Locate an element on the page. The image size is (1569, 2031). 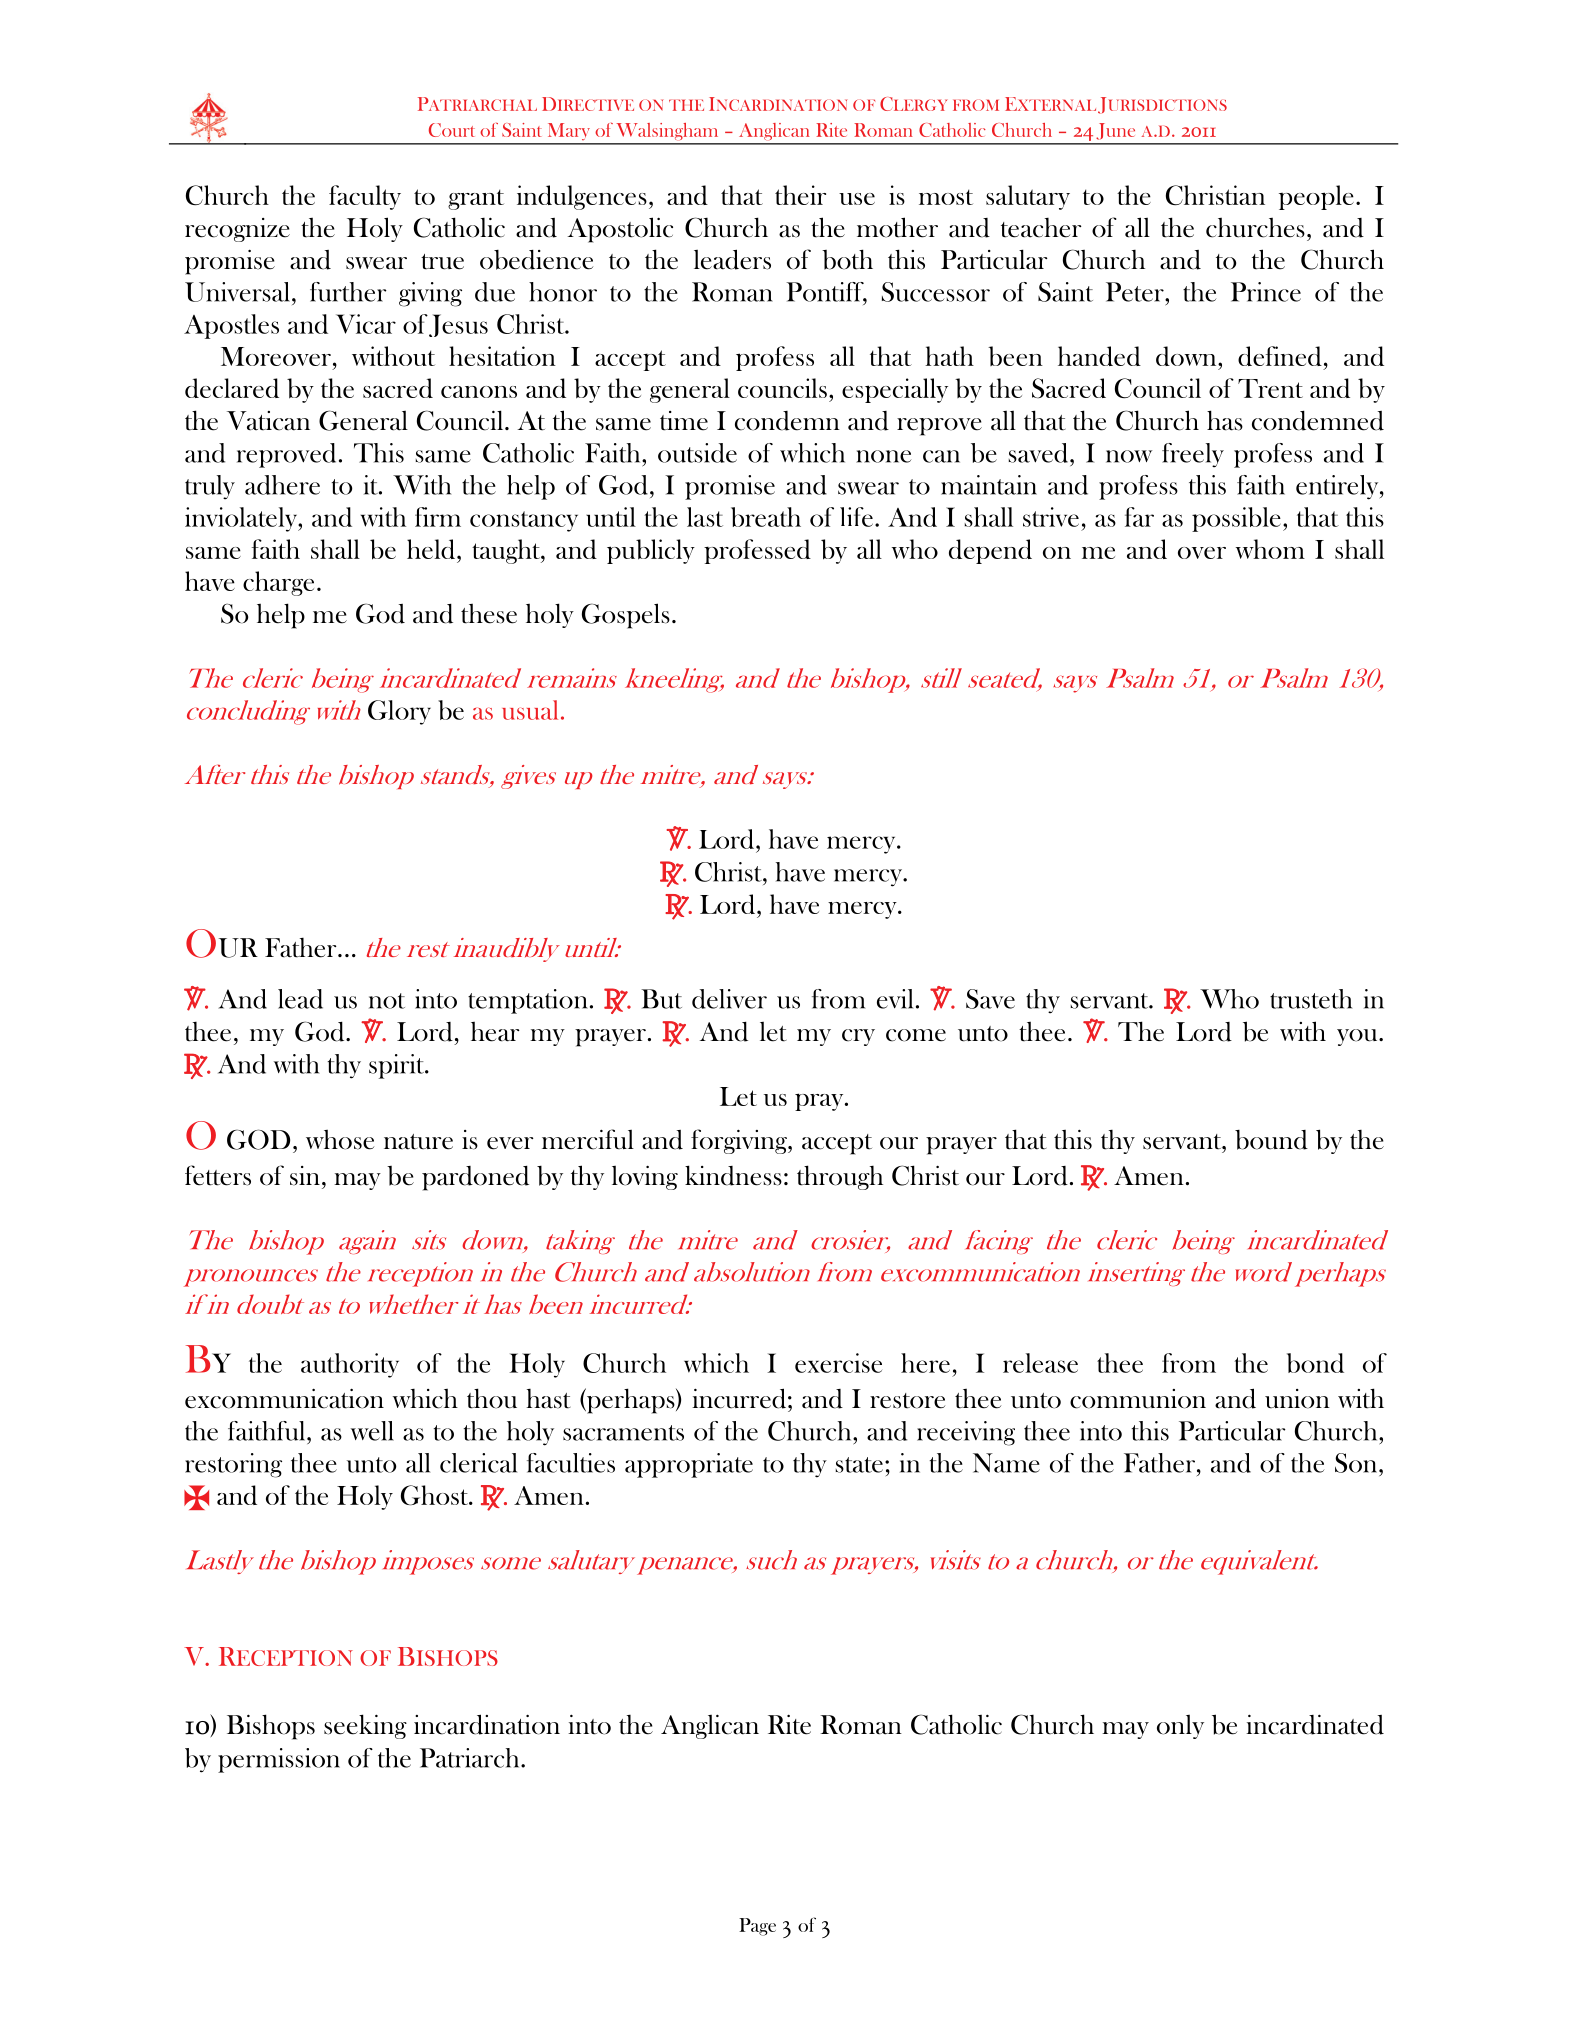
deliver is located at coordinates (729, 999).
